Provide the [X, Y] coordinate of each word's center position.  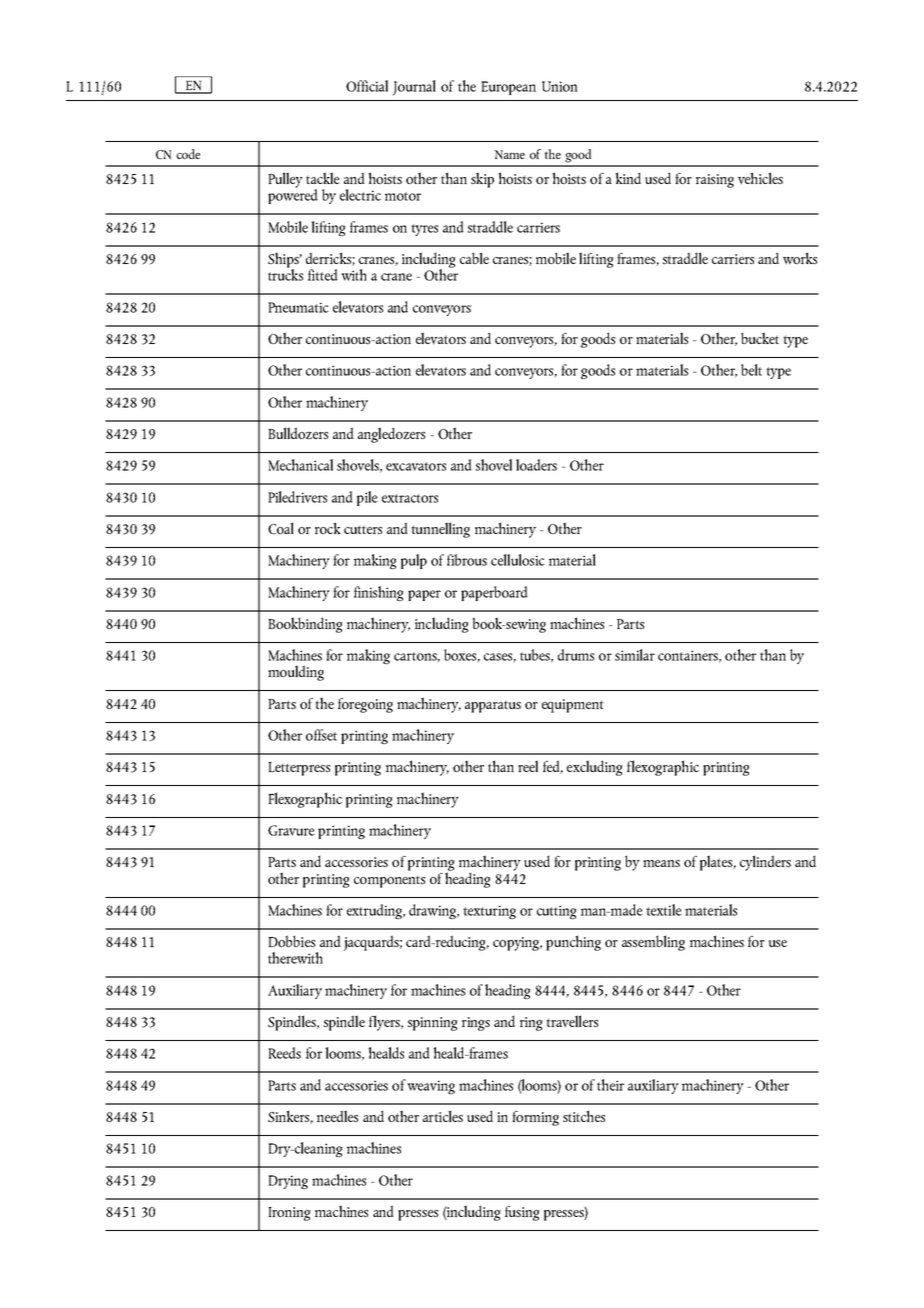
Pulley [285, 180]
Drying [288, 1182]
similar [635, 655]
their [610, 1085]
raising [715, 181]
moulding [296, 673]
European [508, 88]
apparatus [493, 706]
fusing [522, 1213]
